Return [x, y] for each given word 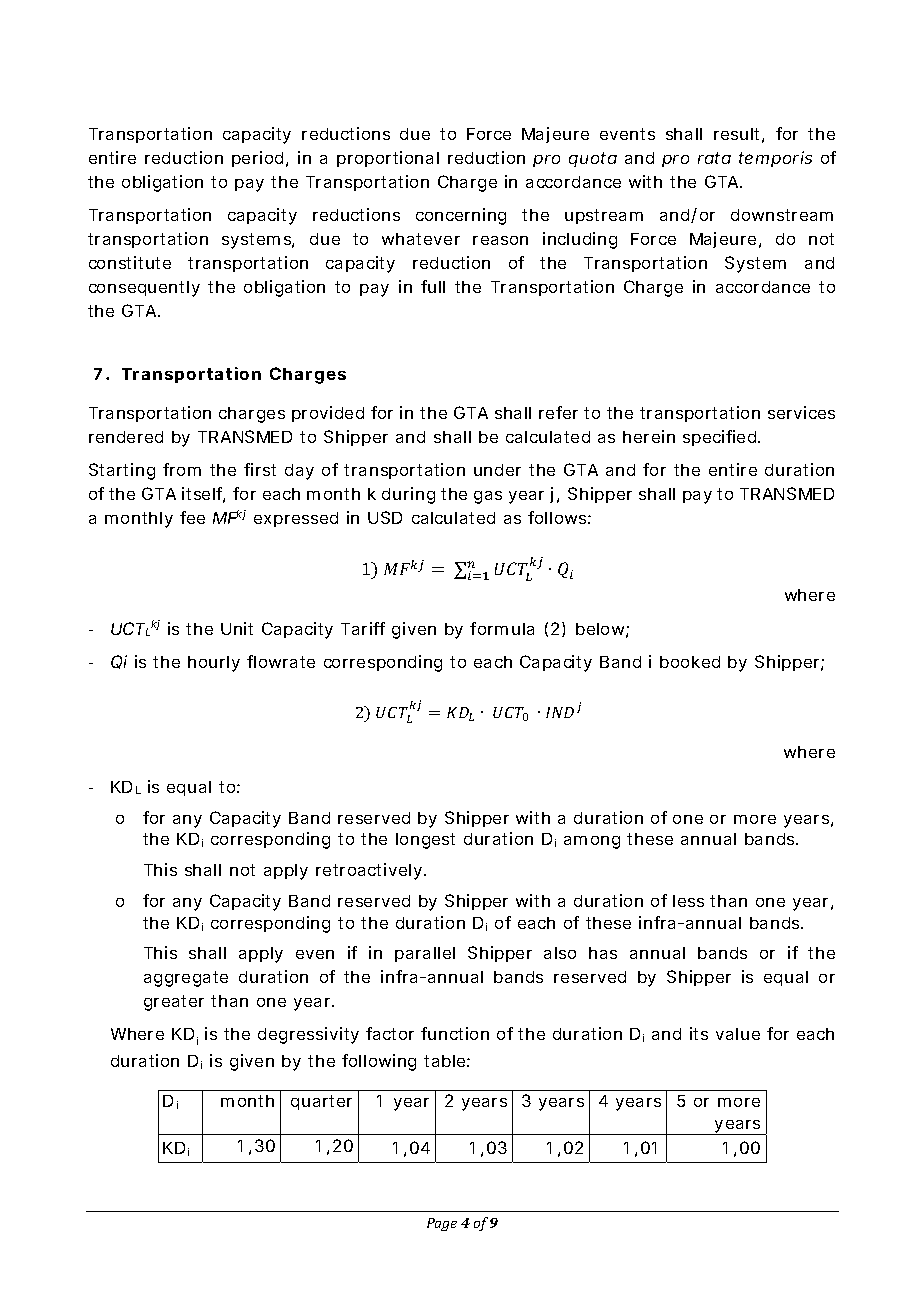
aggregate [186, 979]
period [257, 159]
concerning [461, 216]
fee [192, 517]
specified [719, 438]
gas [488, 497]
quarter [321, 1102]
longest [425, 841]
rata [714, 158]
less [688, 901]
